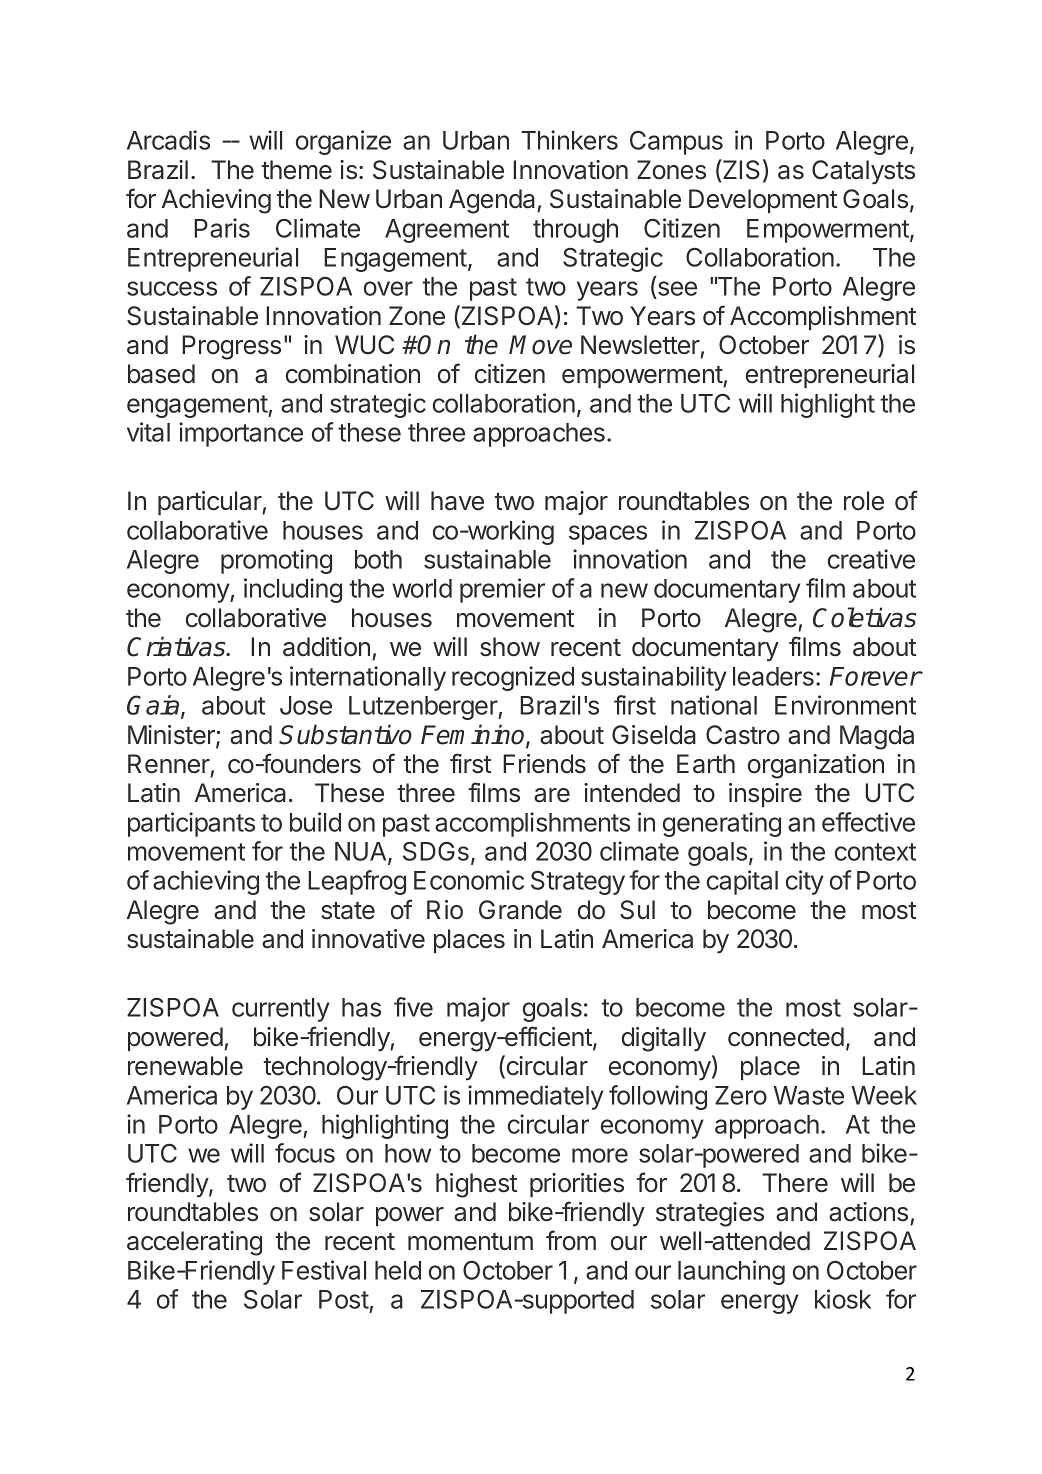 The height and width of the screenshot is (1474, 1042). Describe the element at coordinates (470, 1242) in the screenshot. I see `momentum` at that location.
